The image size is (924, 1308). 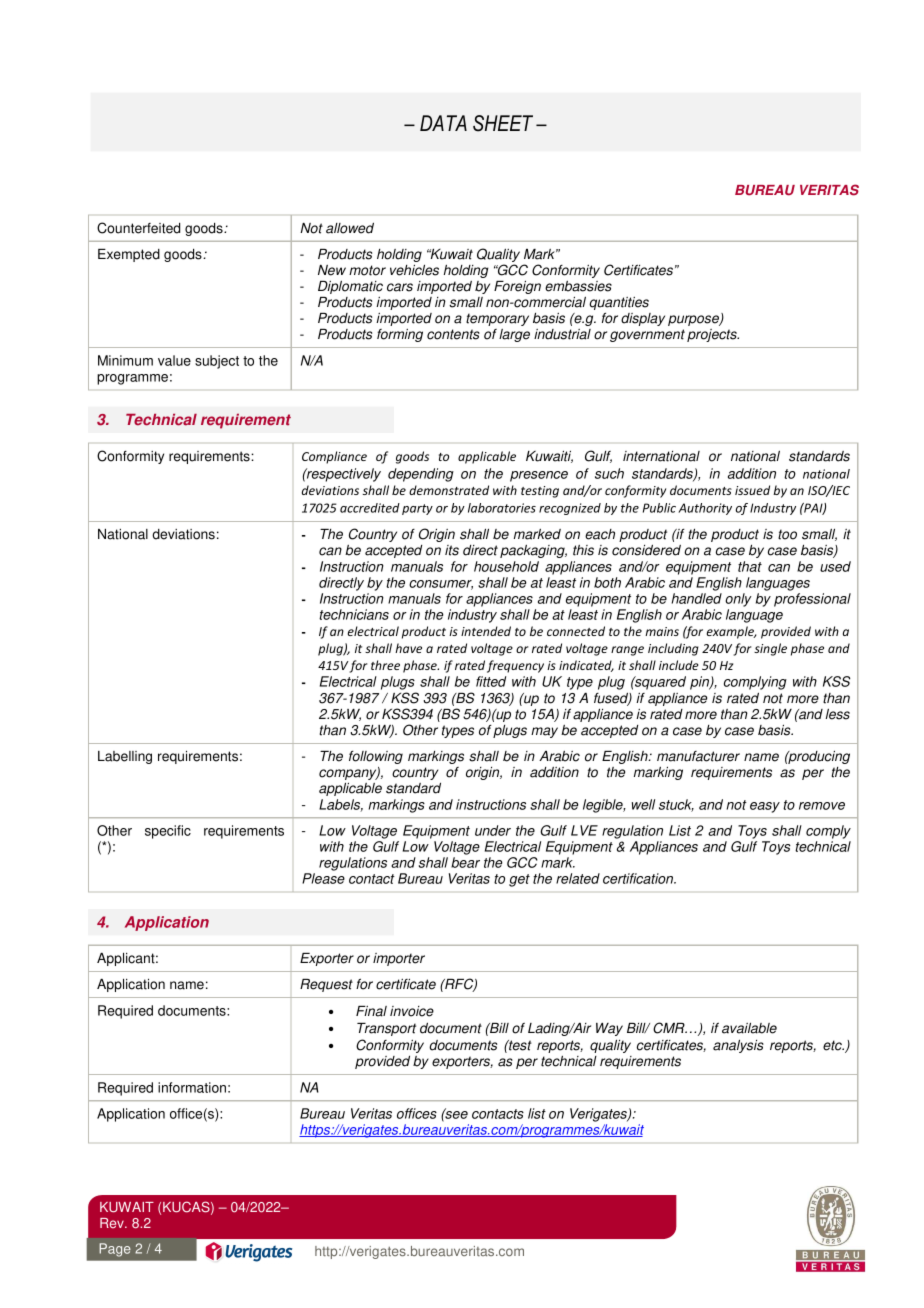 I want to click on projects, so click(x=713, y=335).
